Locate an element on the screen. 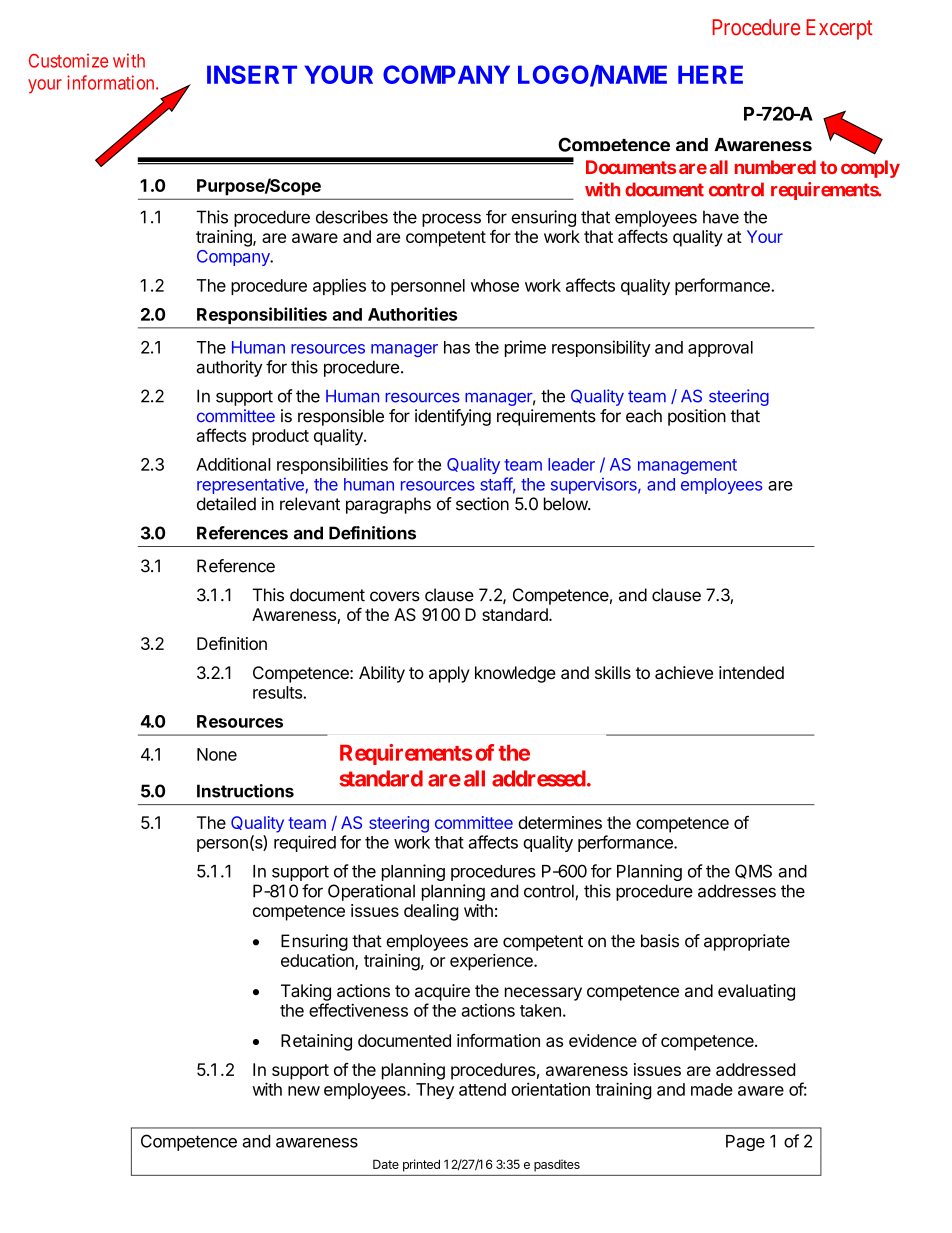  Additional is located at coordinates (233, 464).
